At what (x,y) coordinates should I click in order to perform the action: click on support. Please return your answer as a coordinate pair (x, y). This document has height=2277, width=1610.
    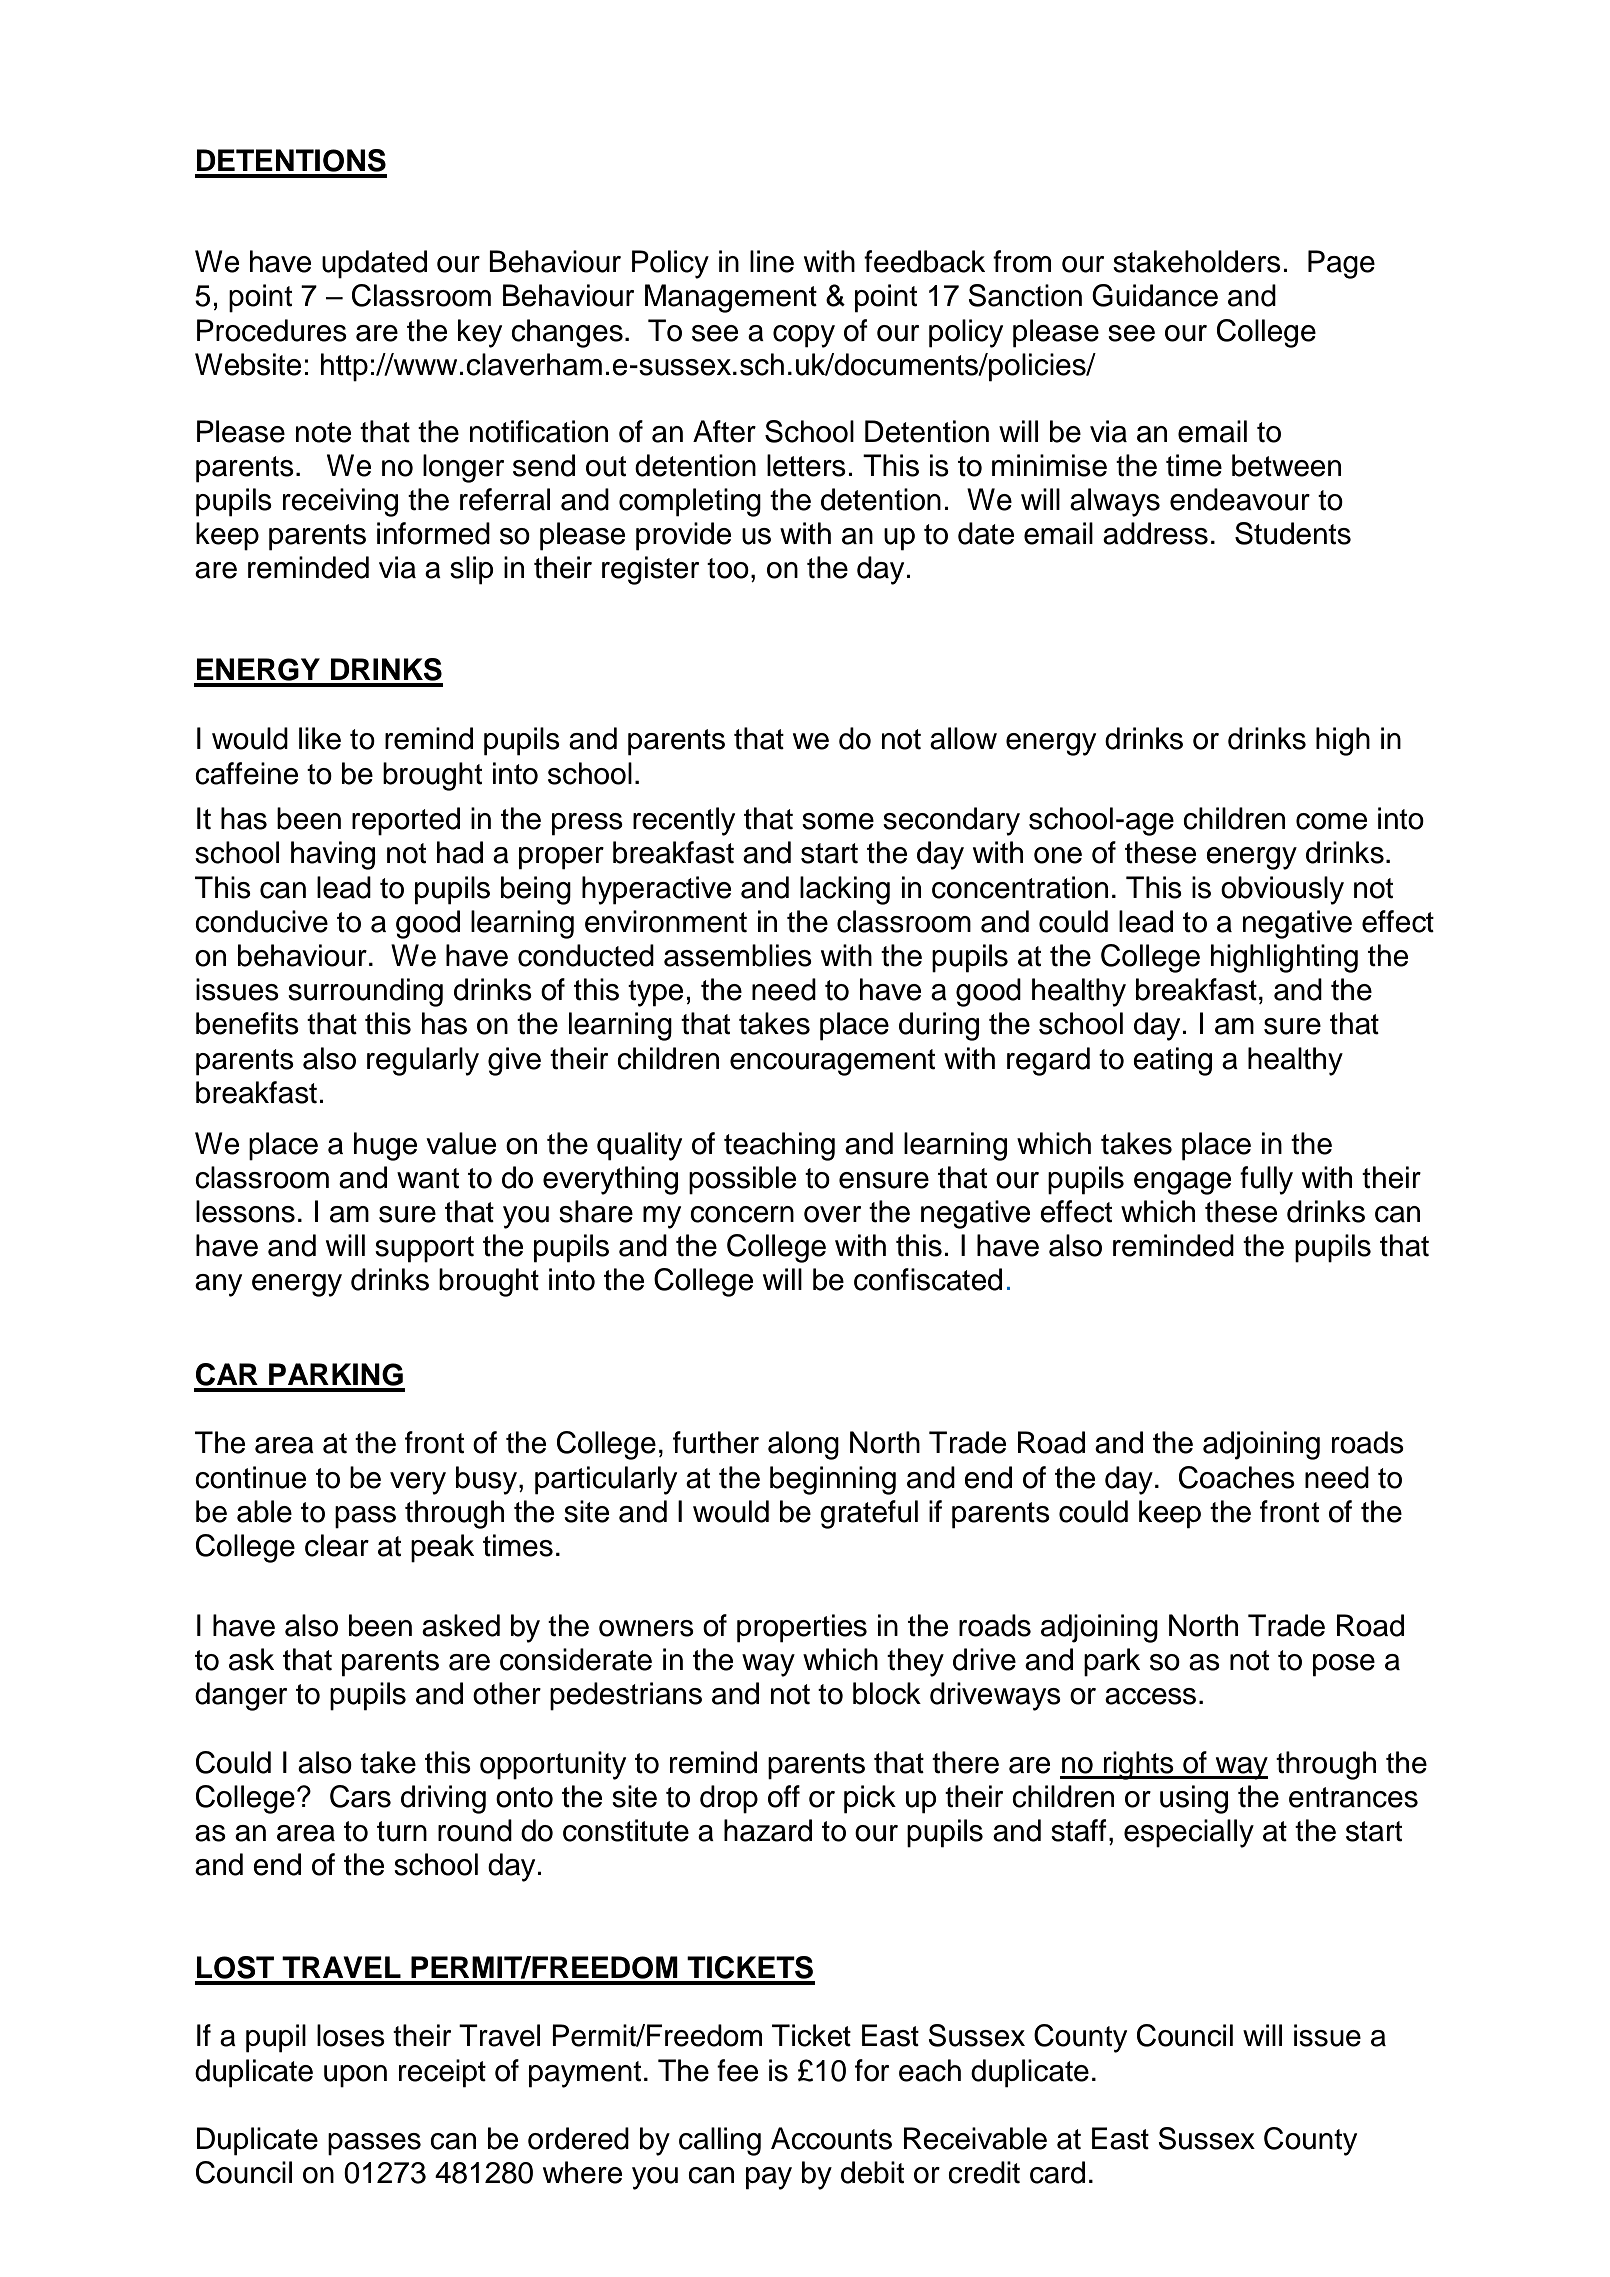
    Looking at the image, I should click on (424, 1249).
